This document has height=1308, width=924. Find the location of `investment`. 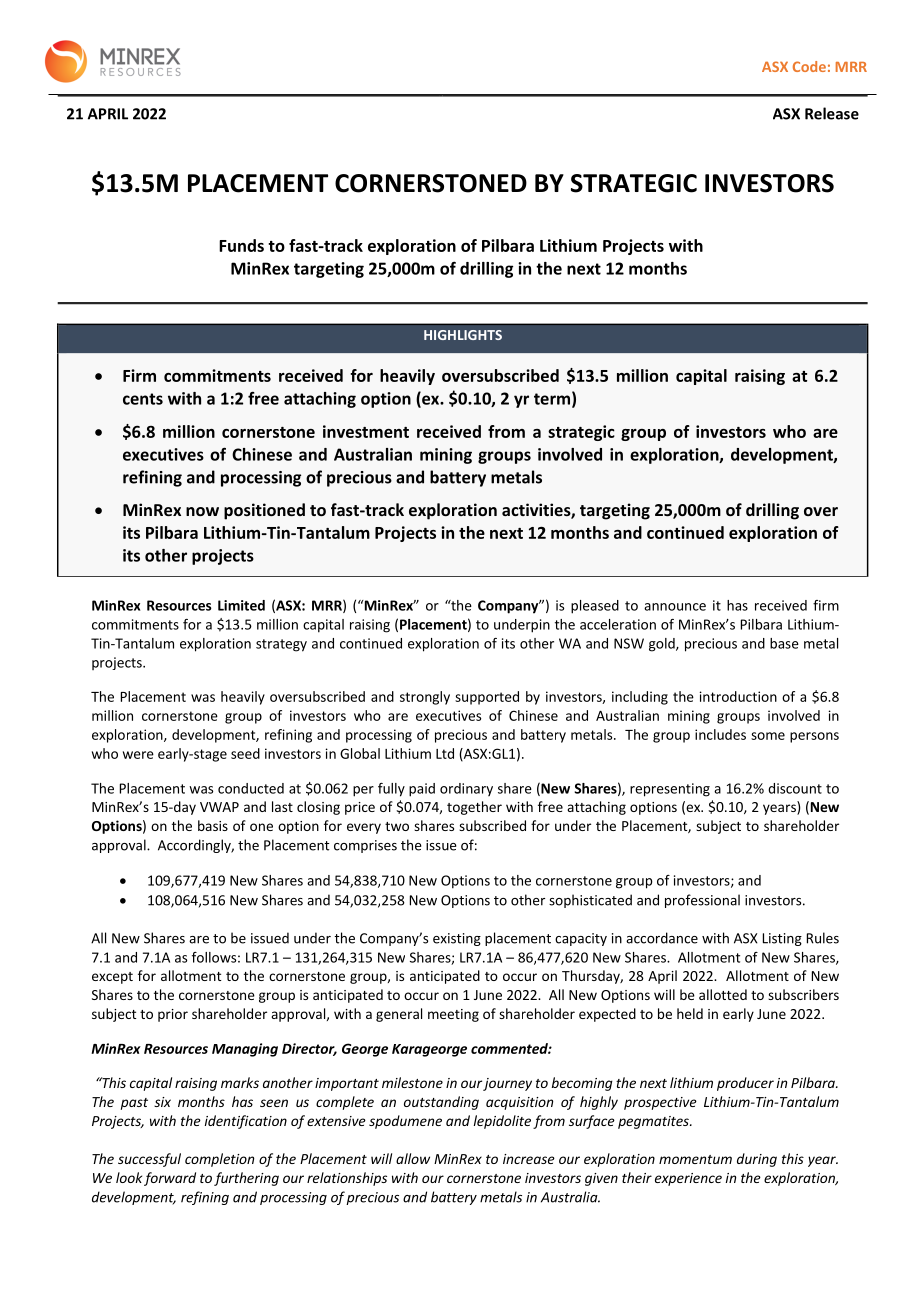

investment is located at coordinates (366, 431).
